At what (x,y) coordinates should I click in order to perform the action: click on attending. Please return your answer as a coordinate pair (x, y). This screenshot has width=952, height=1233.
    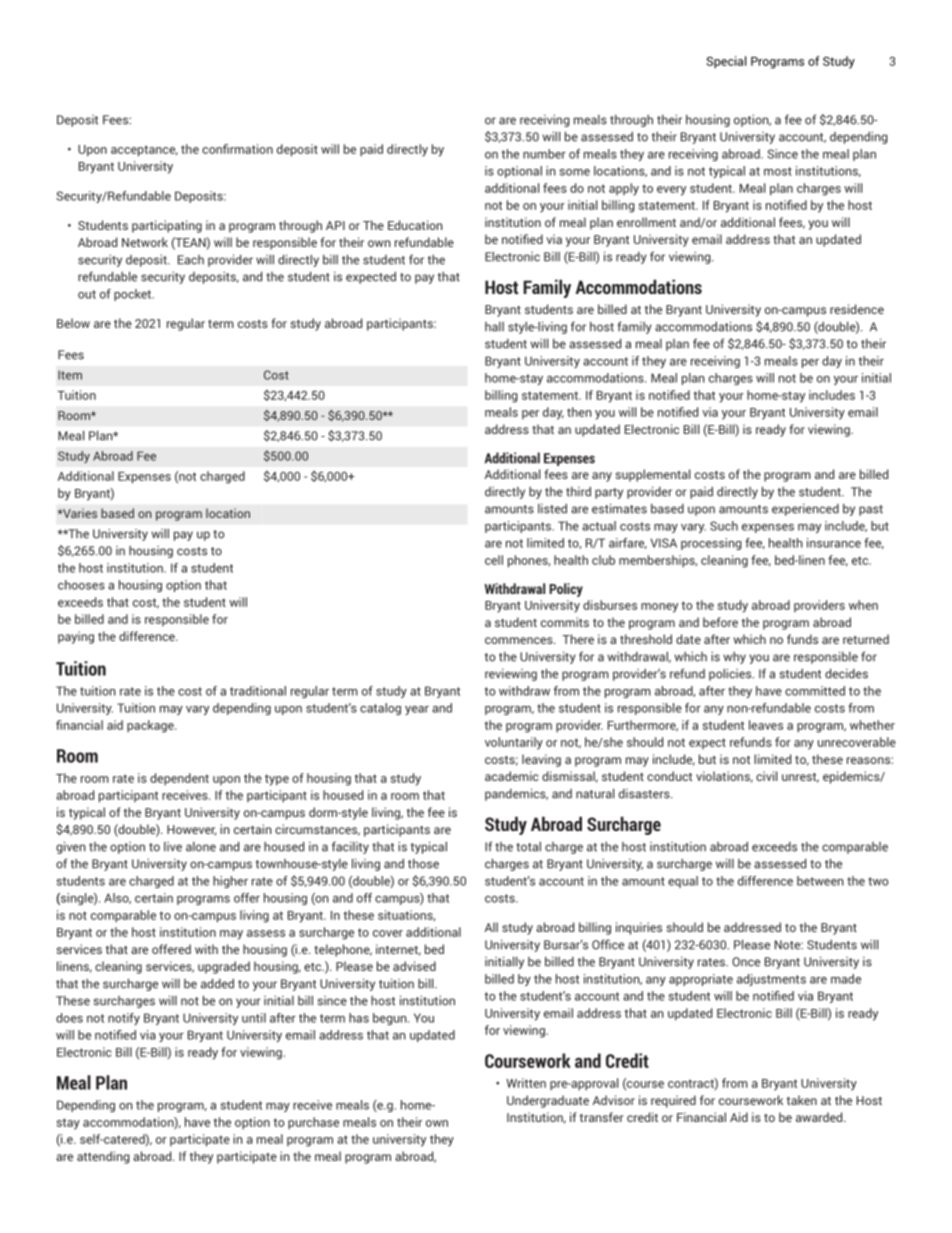
    Looking at the image, I should click on (103, 1157).
